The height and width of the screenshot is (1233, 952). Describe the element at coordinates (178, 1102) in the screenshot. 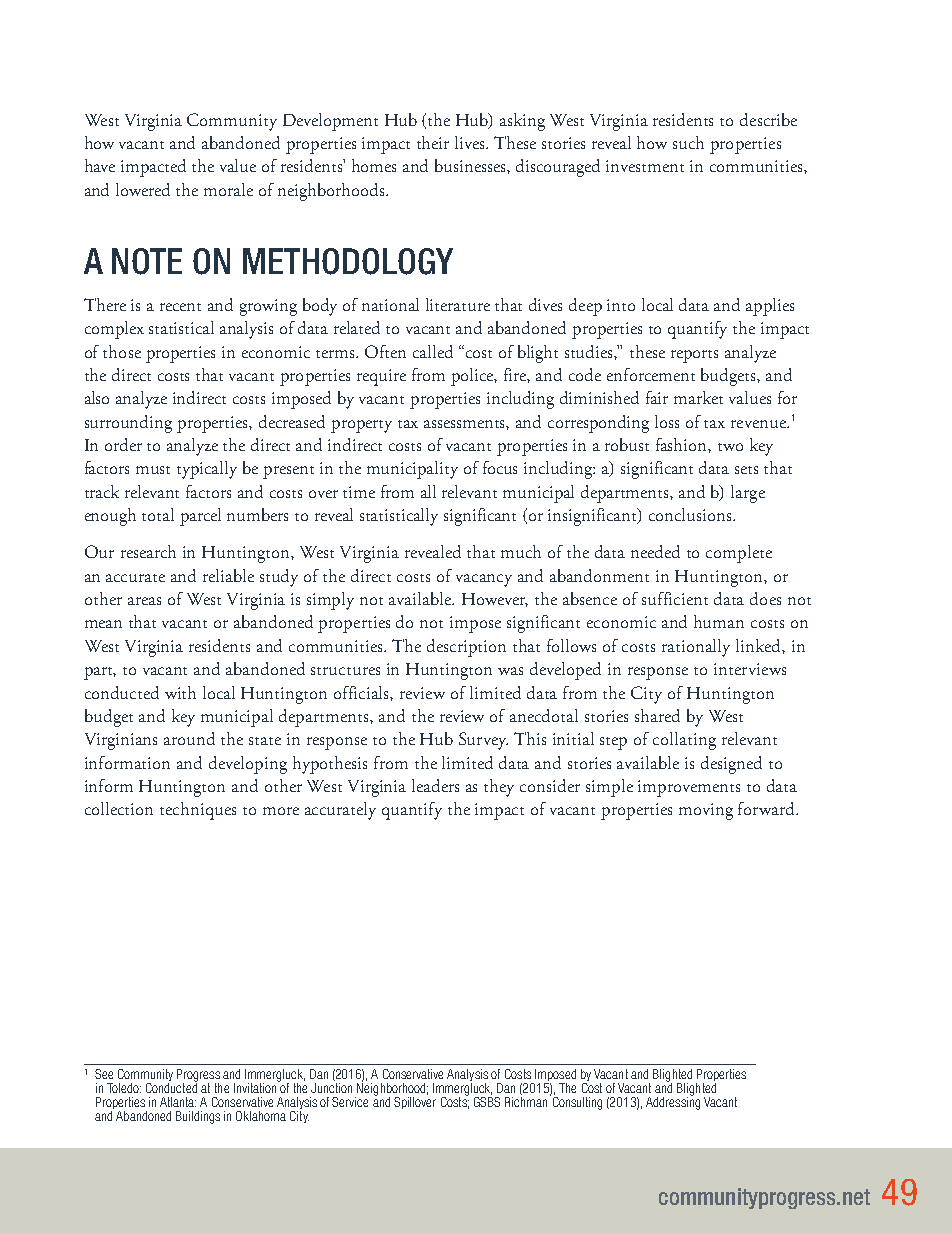

I see `Atlanta` at that location.
